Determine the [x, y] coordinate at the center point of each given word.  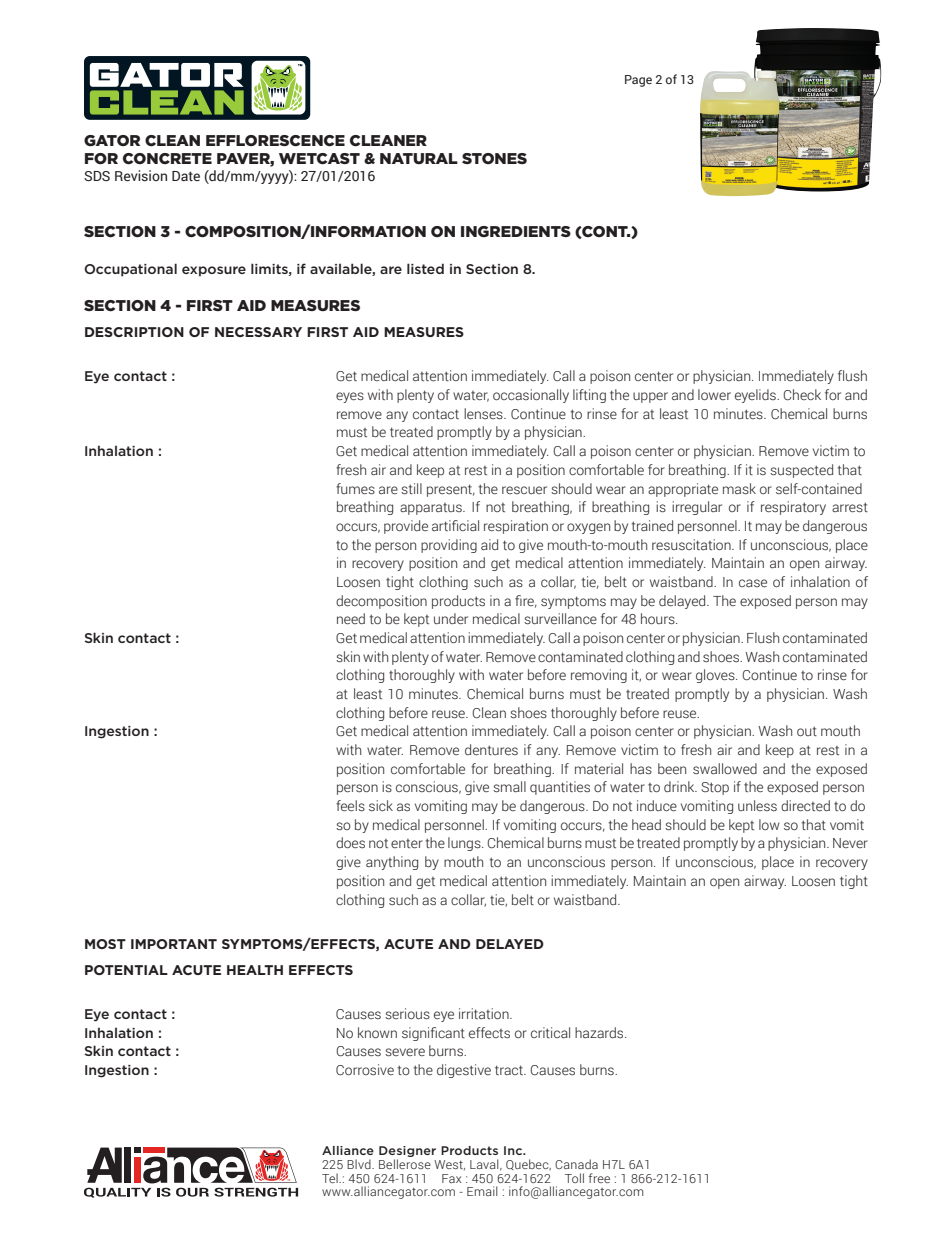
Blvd [360, 1164]
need [351, 619]
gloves [716, 676]
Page [638, 81]
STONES [494, 158]
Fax [452, 1178]
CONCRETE [167, 159]
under [451, 619]
